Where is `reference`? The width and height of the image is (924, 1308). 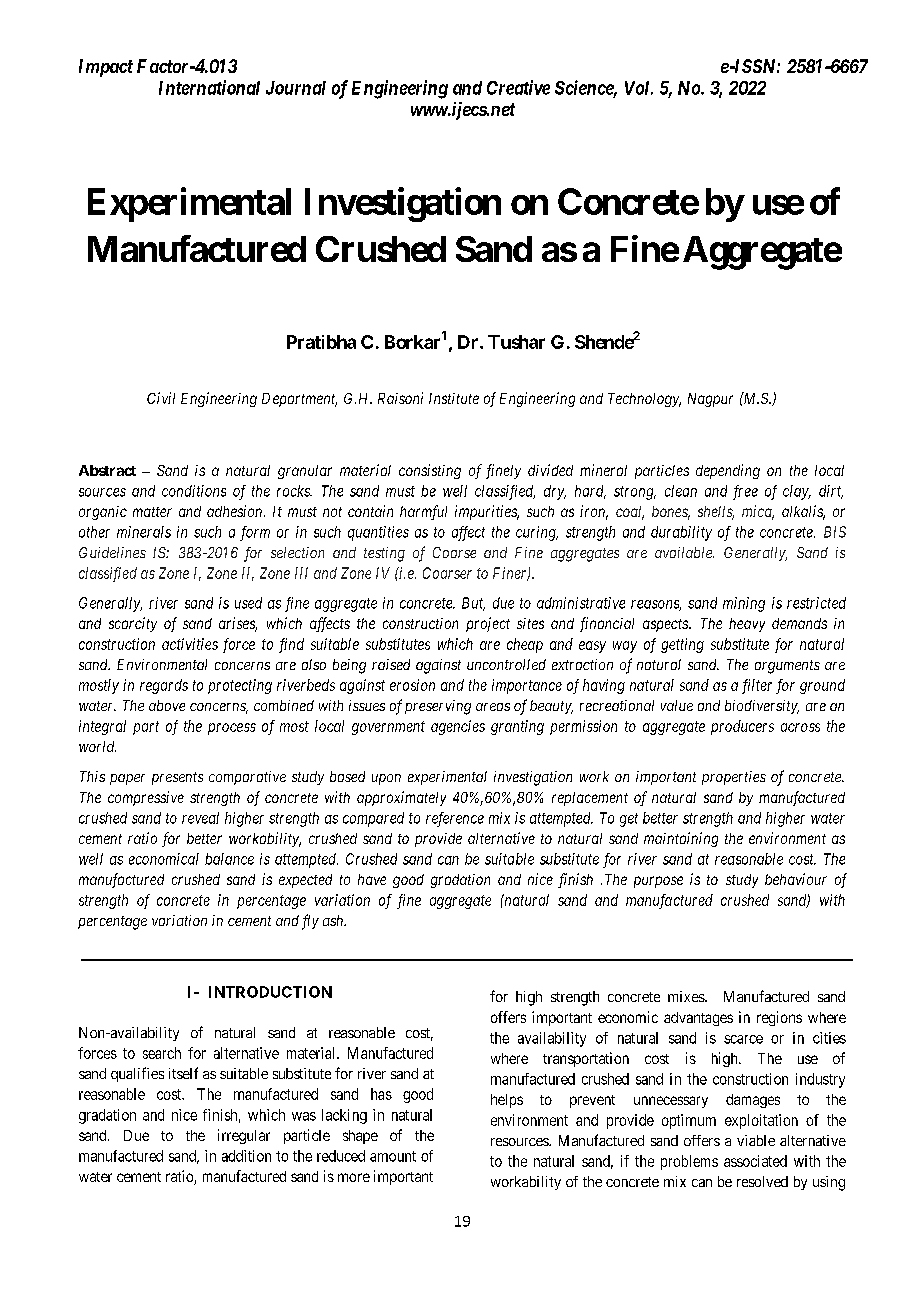
reference is located at coordinates (455, 819).
